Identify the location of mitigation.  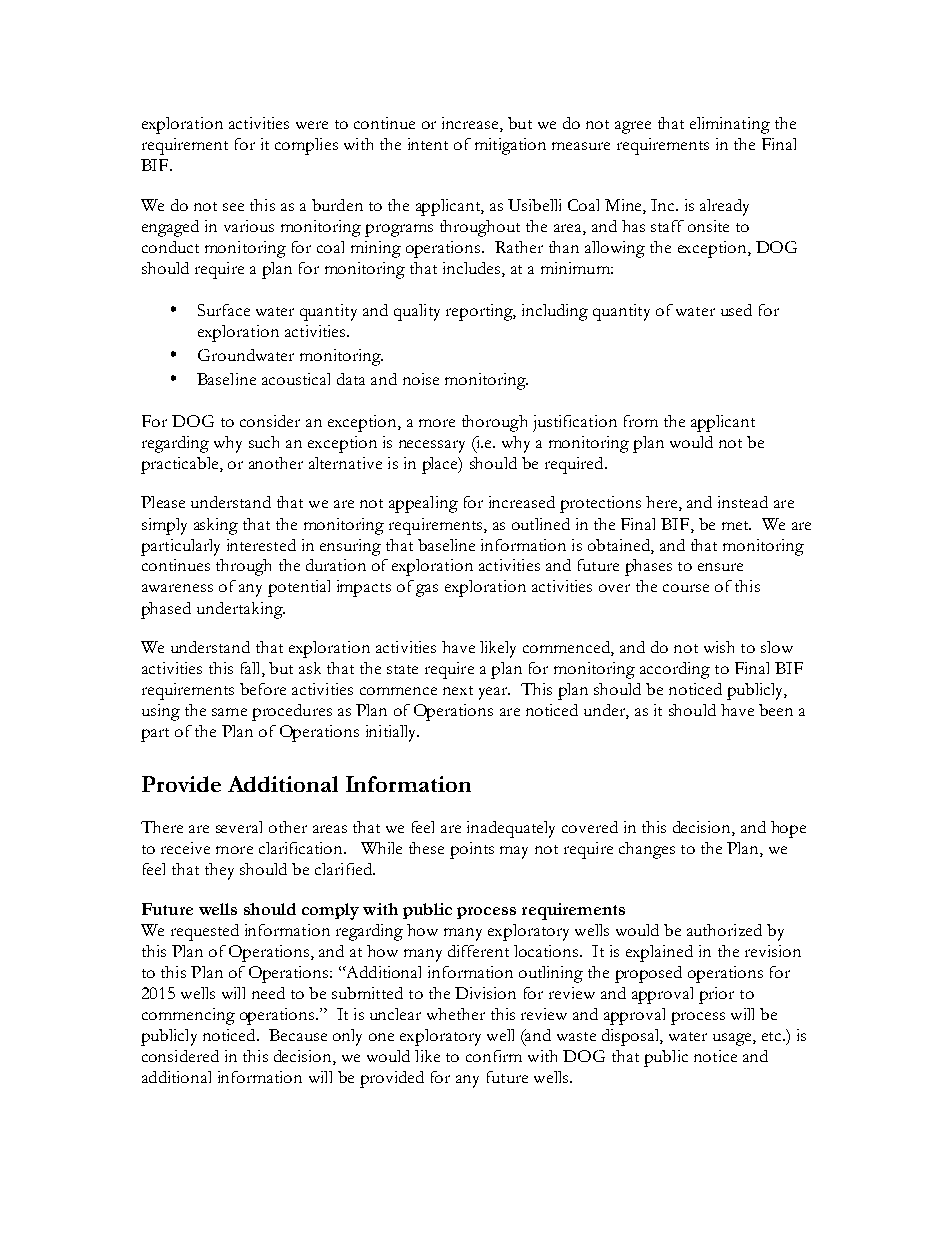
(510, 146).
